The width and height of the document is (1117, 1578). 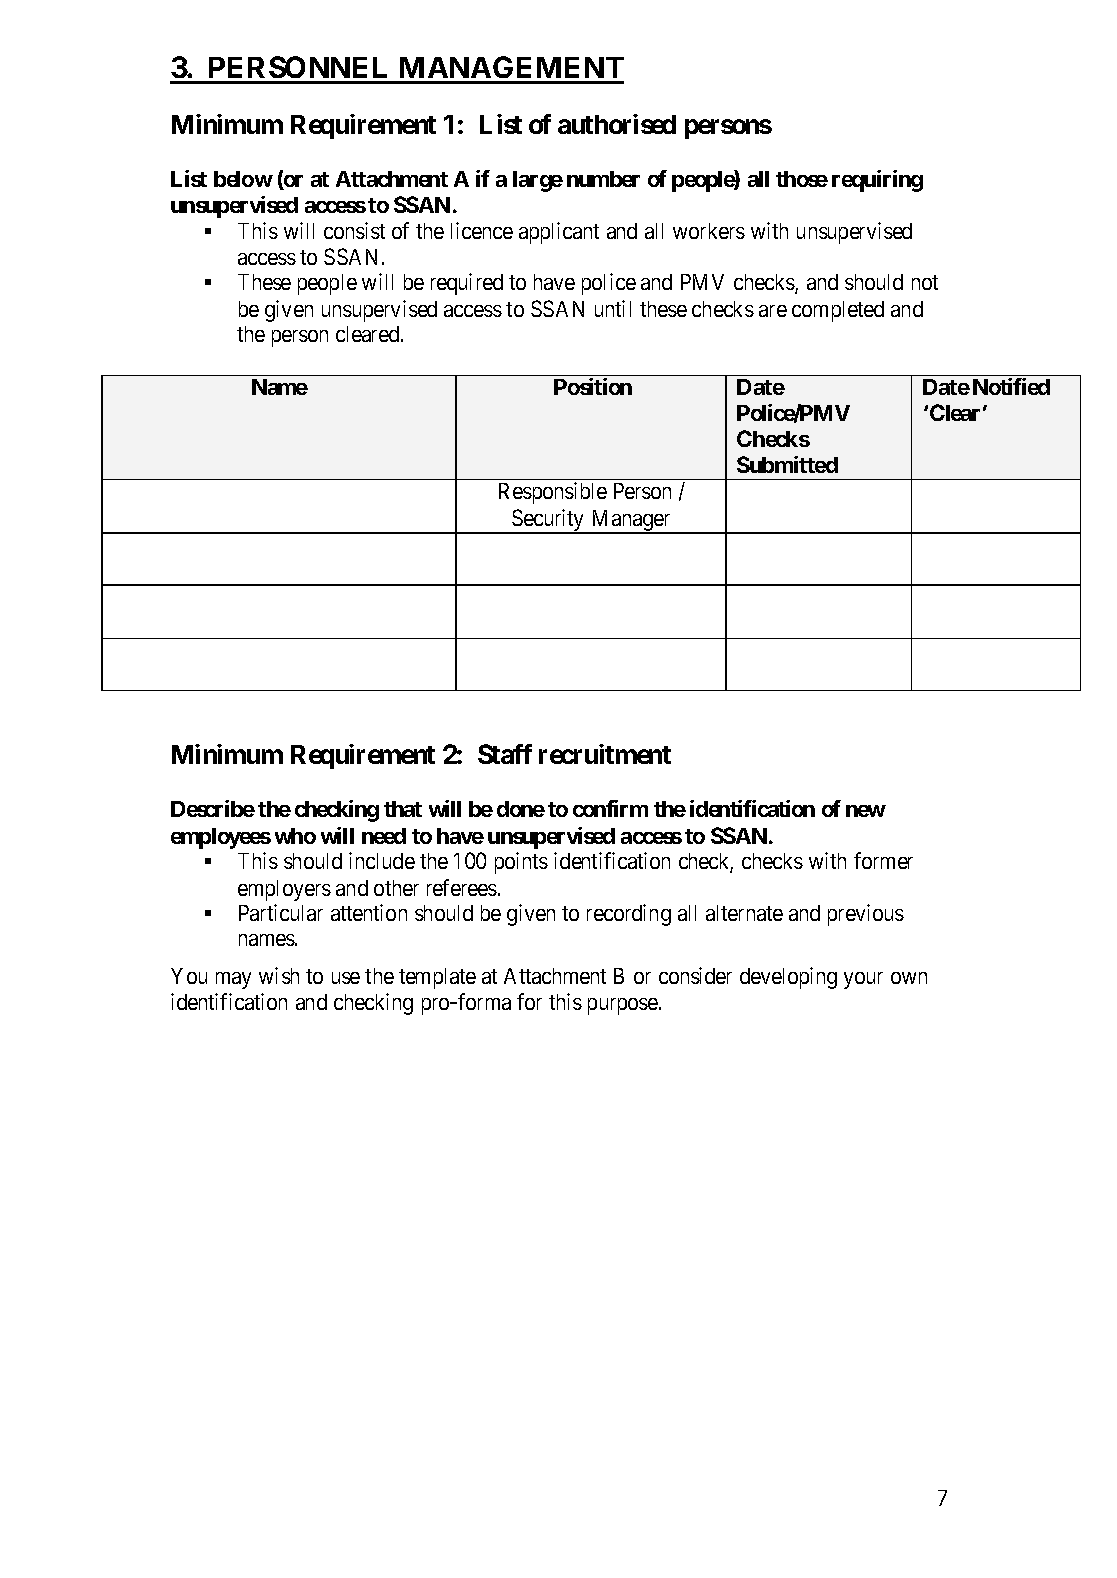 I want to click on wish, so click(x=279, y=975).
